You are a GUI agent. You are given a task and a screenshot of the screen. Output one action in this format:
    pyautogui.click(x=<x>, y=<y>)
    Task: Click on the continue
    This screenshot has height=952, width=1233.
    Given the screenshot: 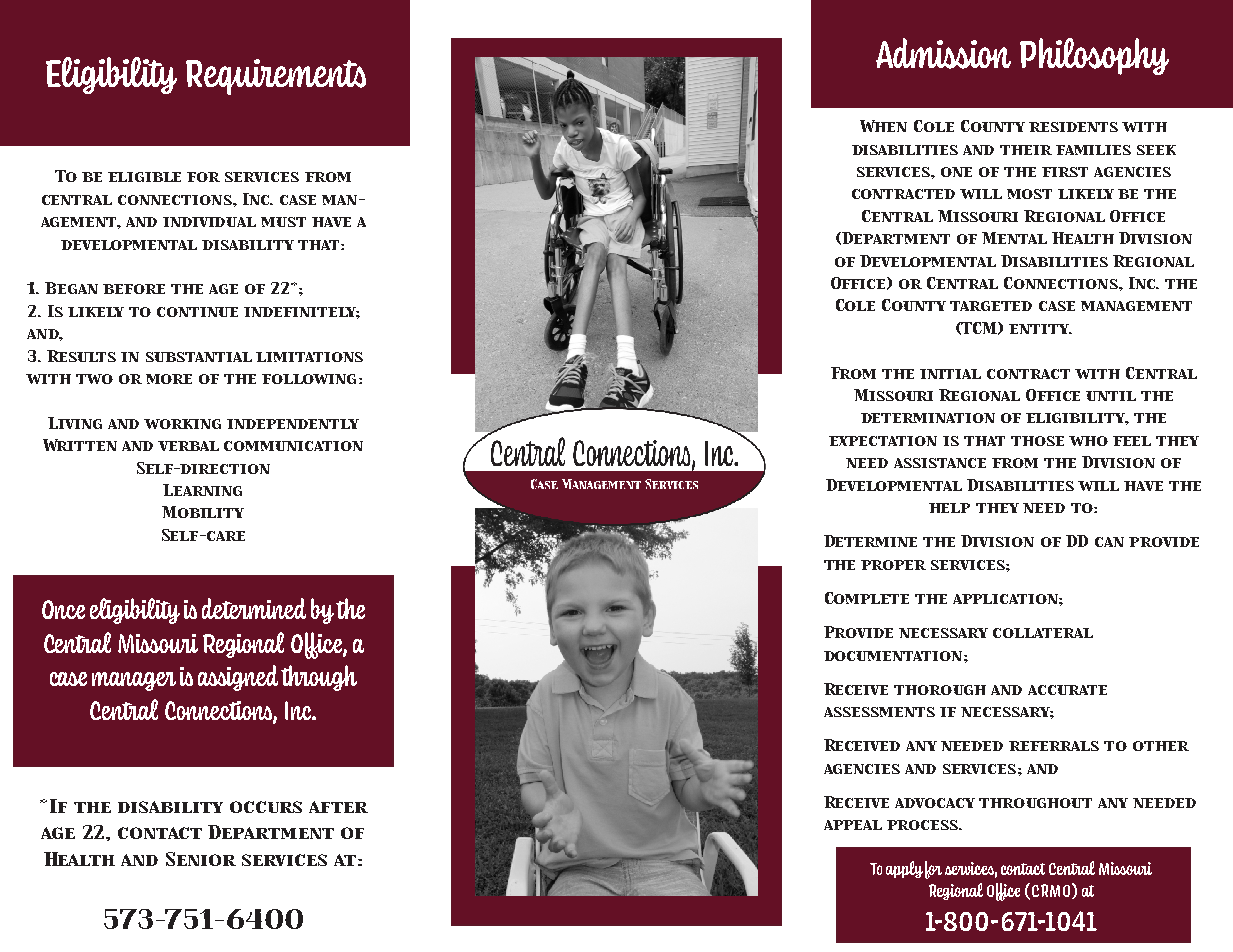 What is the action you would take?
    pyautogui.click(x=197, y=312)
